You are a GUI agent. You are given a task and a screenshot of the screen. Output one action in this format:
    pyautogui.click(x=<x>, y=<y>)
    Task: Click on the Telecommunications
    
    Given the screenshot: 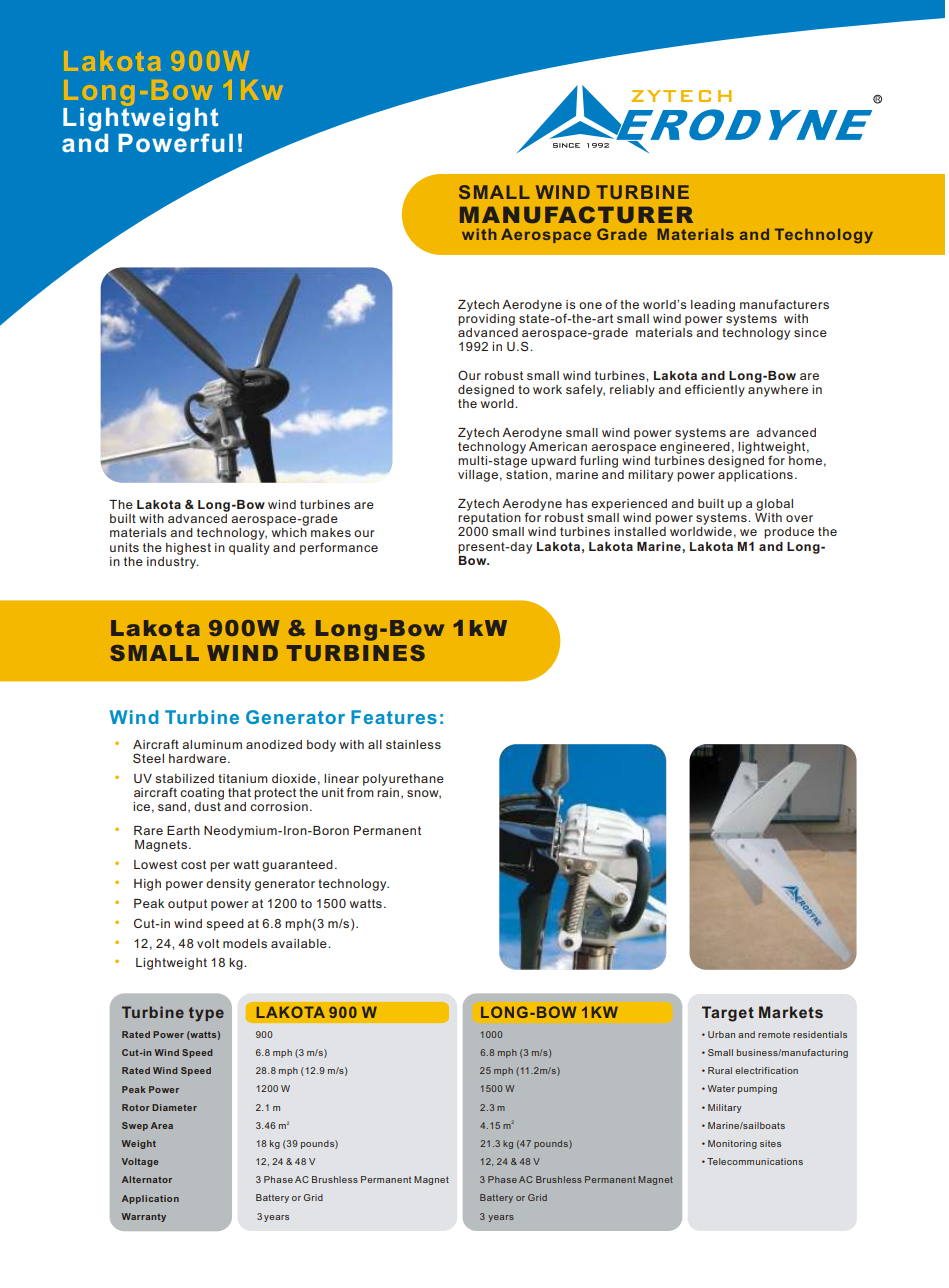 What is the action you would take?
    pyautogui.click(x=755, y=1161)
